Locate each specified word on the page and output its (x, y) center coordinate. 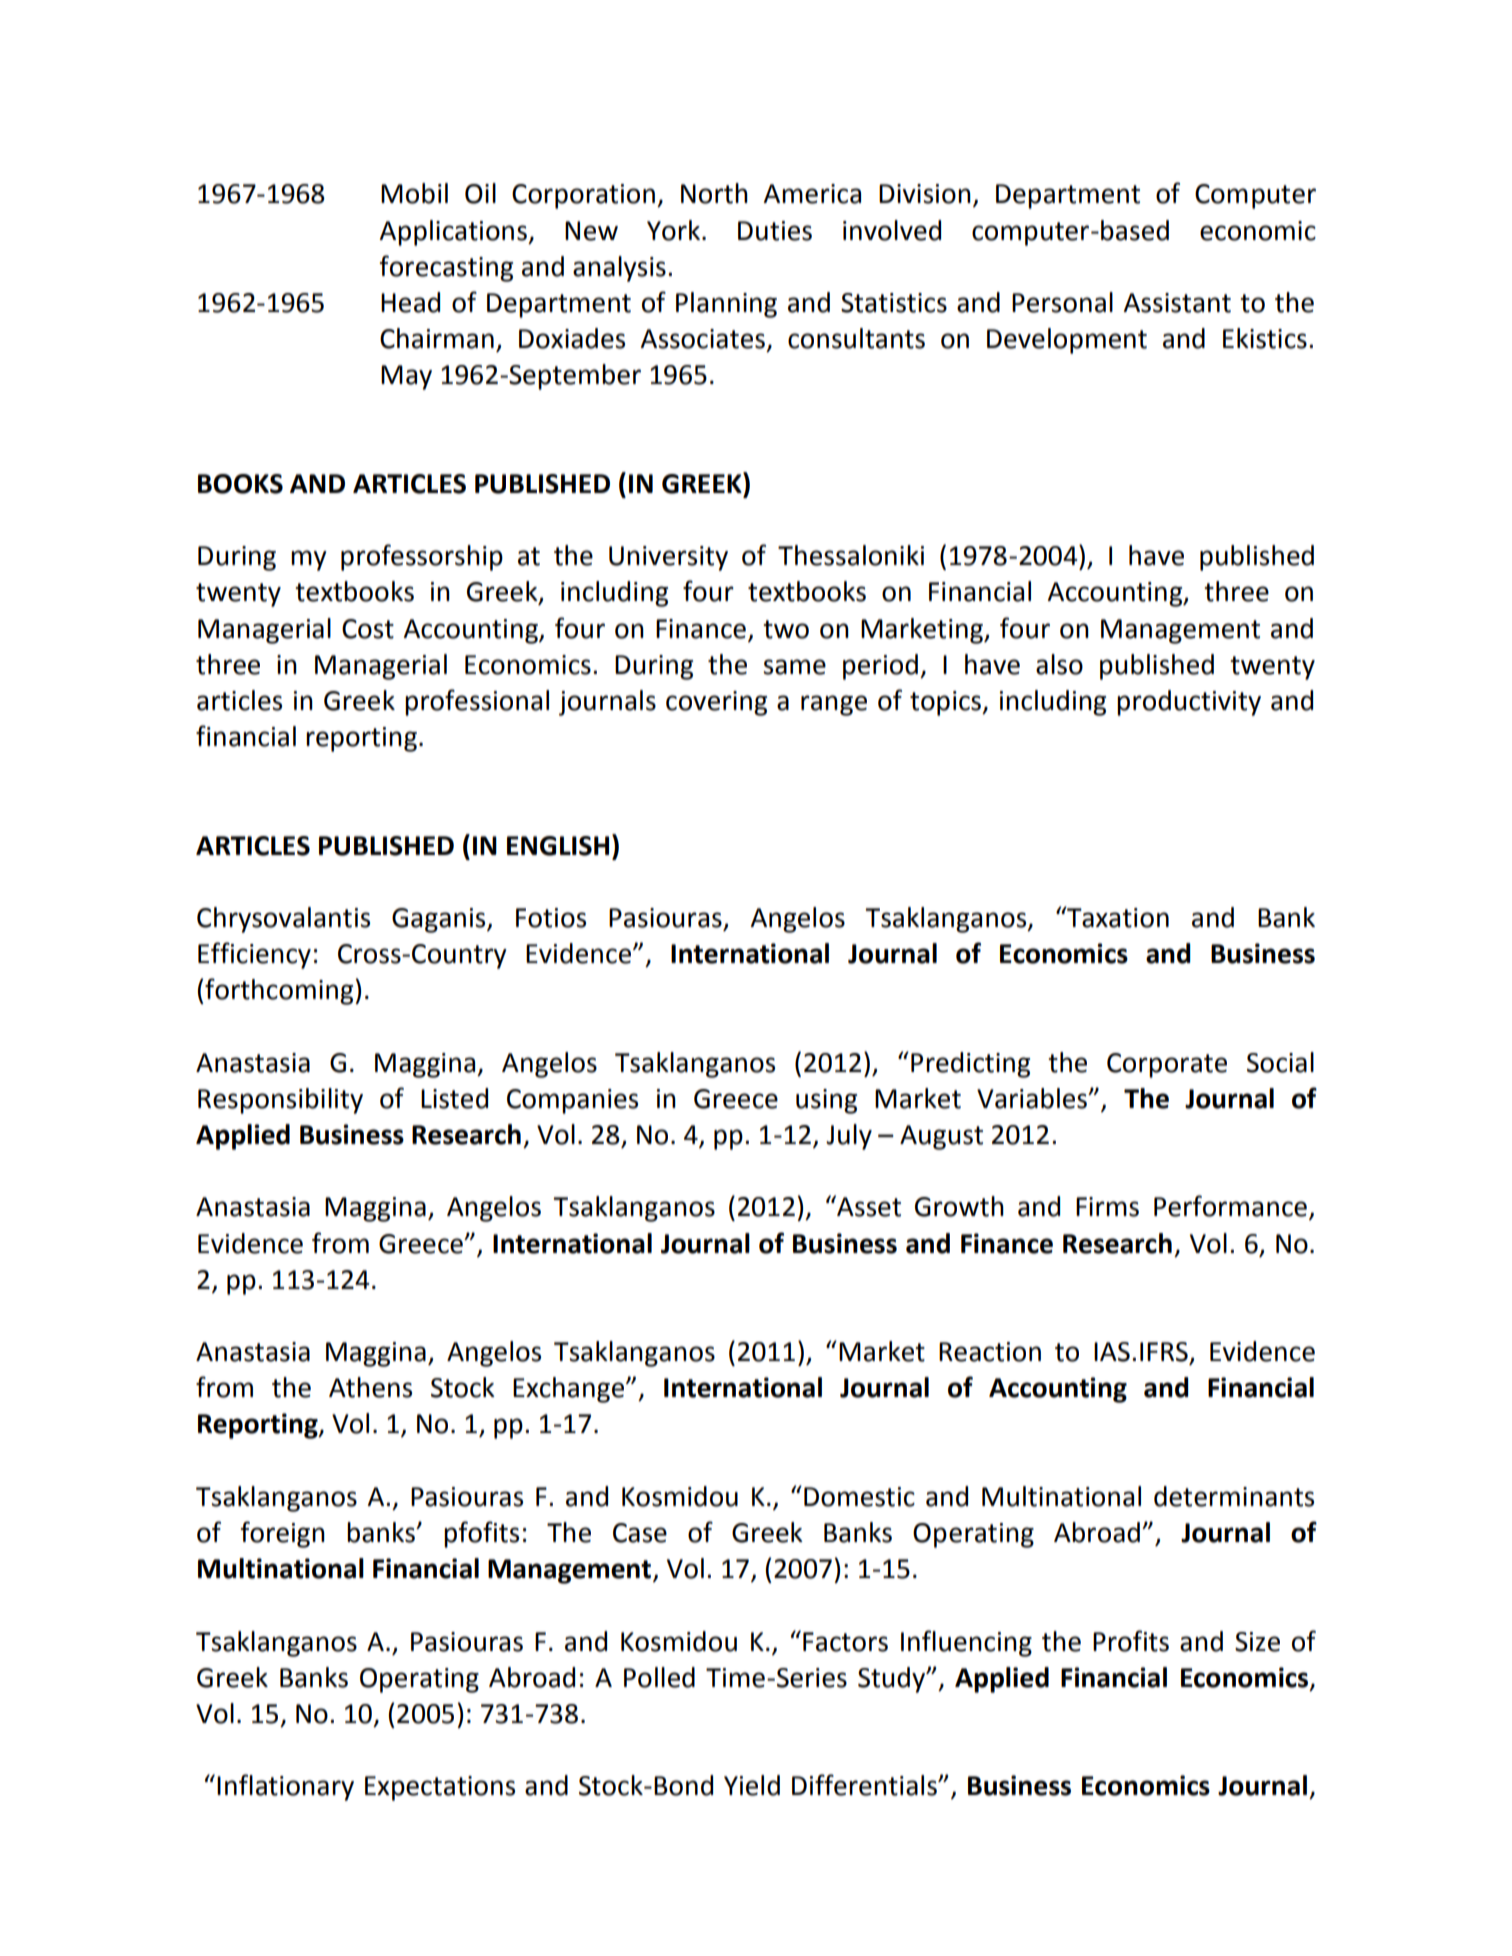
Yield (752, 1785)
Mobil (414, 193)
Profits (1131, 1641)
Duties (775, 231)
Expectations (440, 1788)
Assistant (1177, 303)
